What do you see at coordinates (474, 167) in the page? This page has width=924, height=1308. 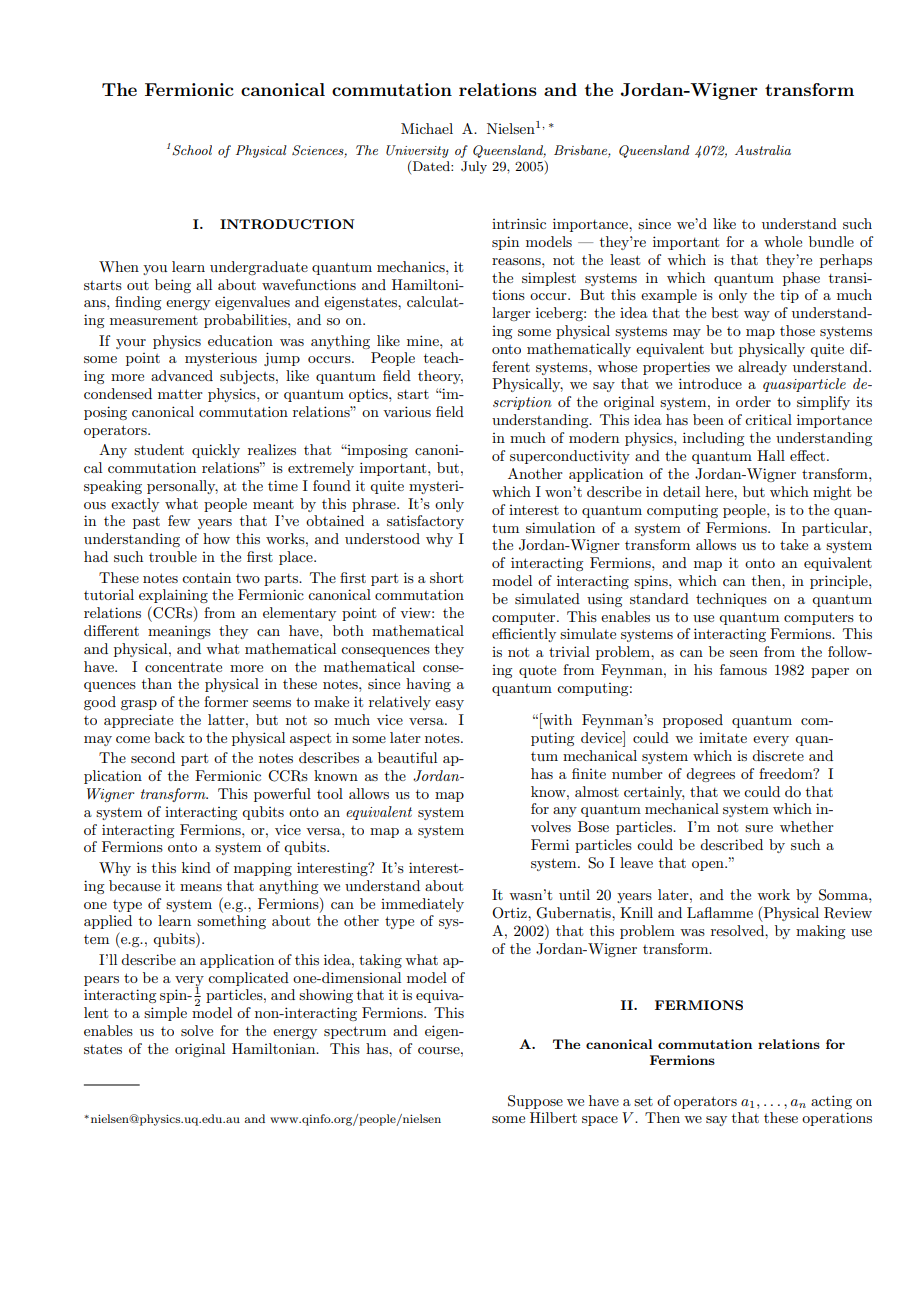 I see `July` at bounding box center [474, 167].
